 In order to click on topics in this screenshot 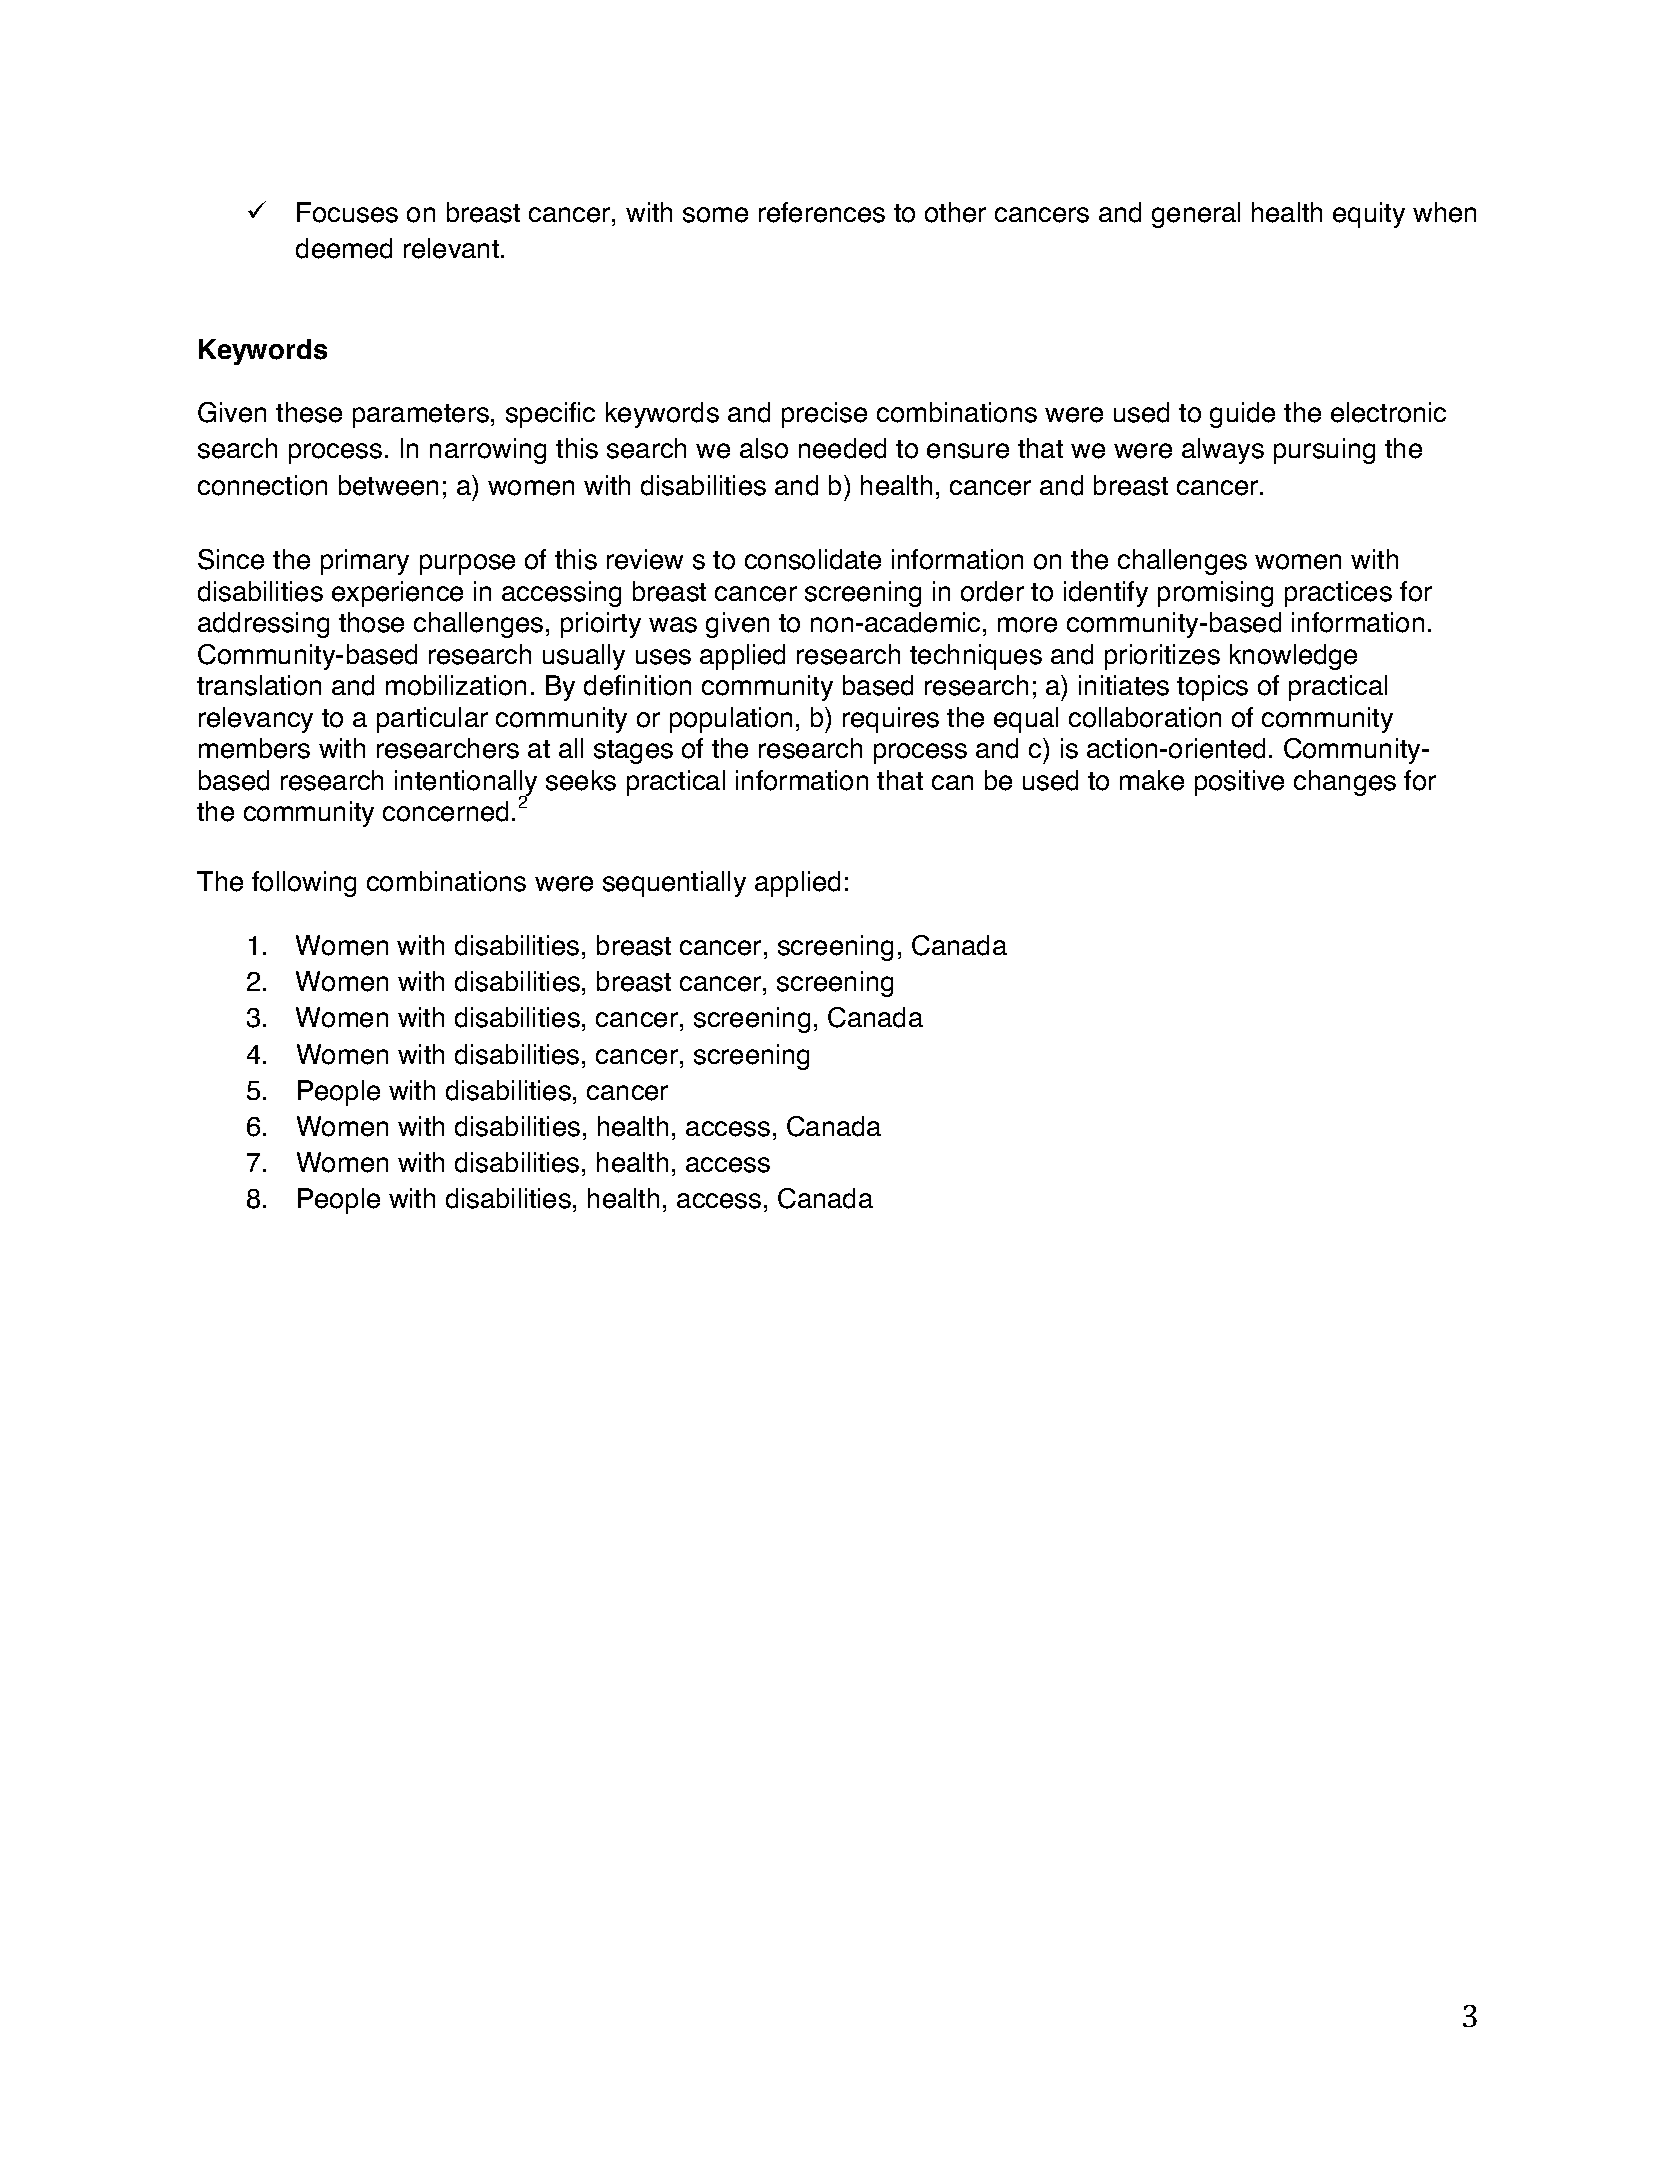, I will do `click(1212, 688)`.
